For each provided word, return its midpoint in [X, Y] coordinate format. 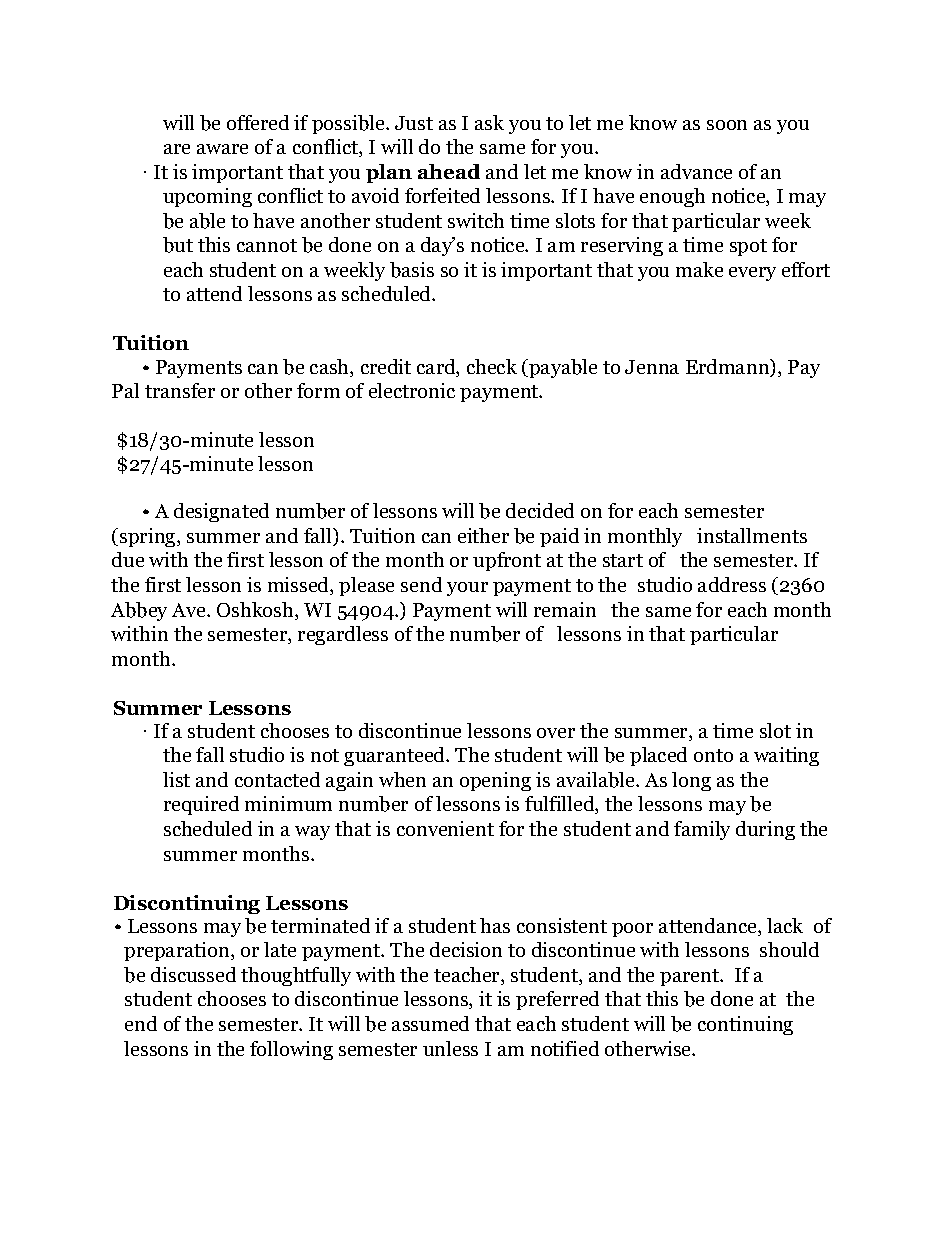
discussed [193, 974]
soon [727, 125]
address [732, 584]
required [201, 805]
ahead [449, 171]
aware [222, 149]
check [492, 366]
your [467, 589]
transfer [180, 390]
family [702, 830]
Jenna [652, 367]
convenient [445, 828]
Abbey [139, 611]
